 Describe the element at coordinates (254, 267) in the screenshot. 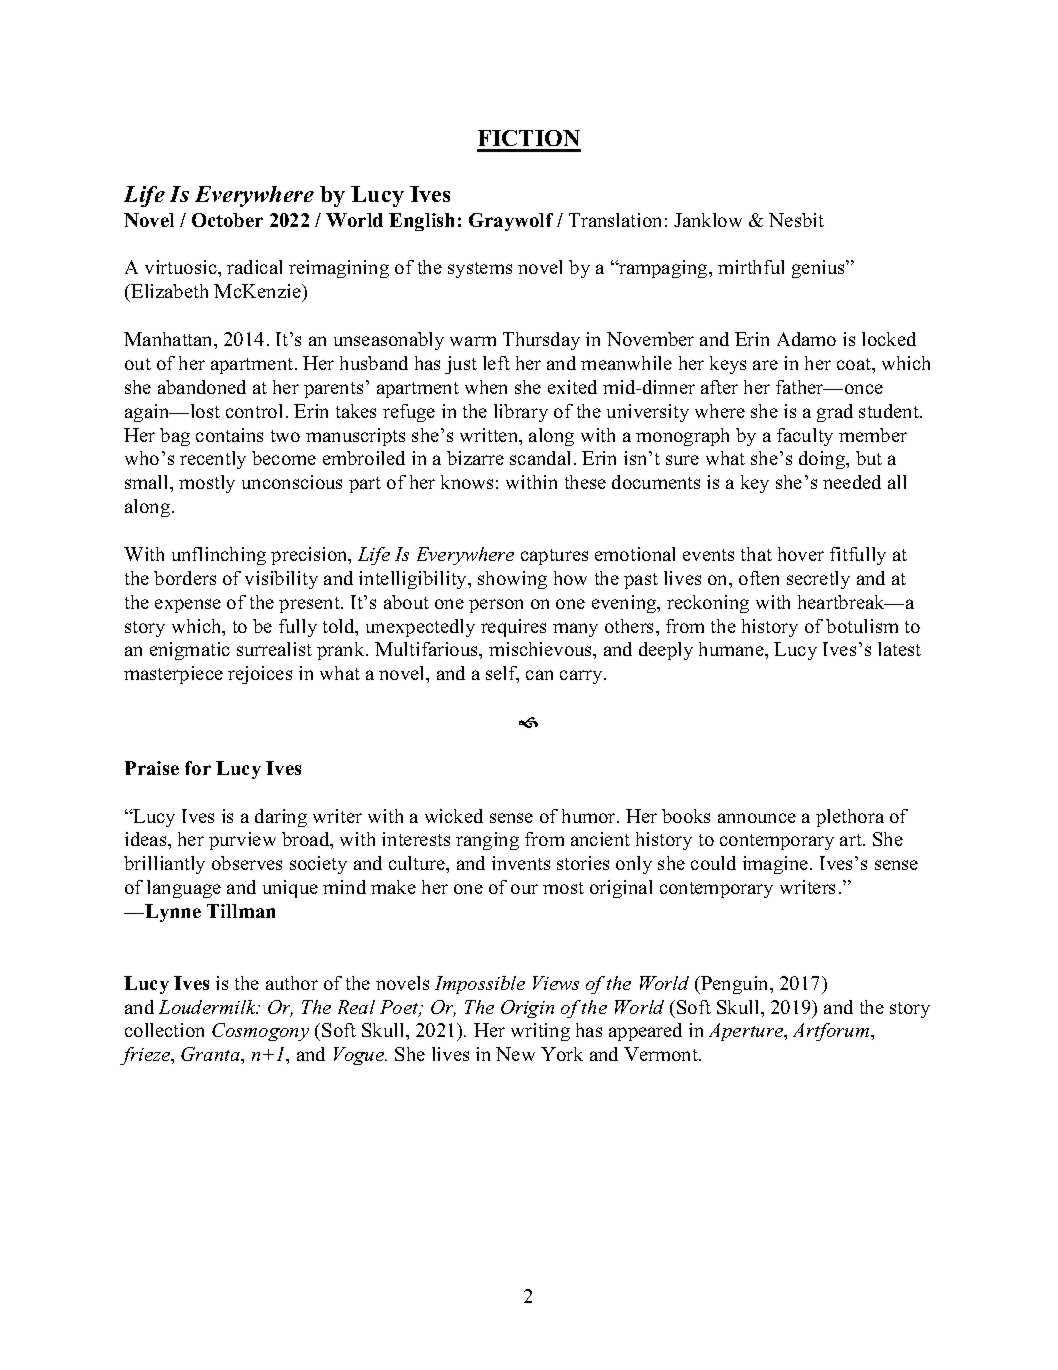

I see `radical` at that location.
